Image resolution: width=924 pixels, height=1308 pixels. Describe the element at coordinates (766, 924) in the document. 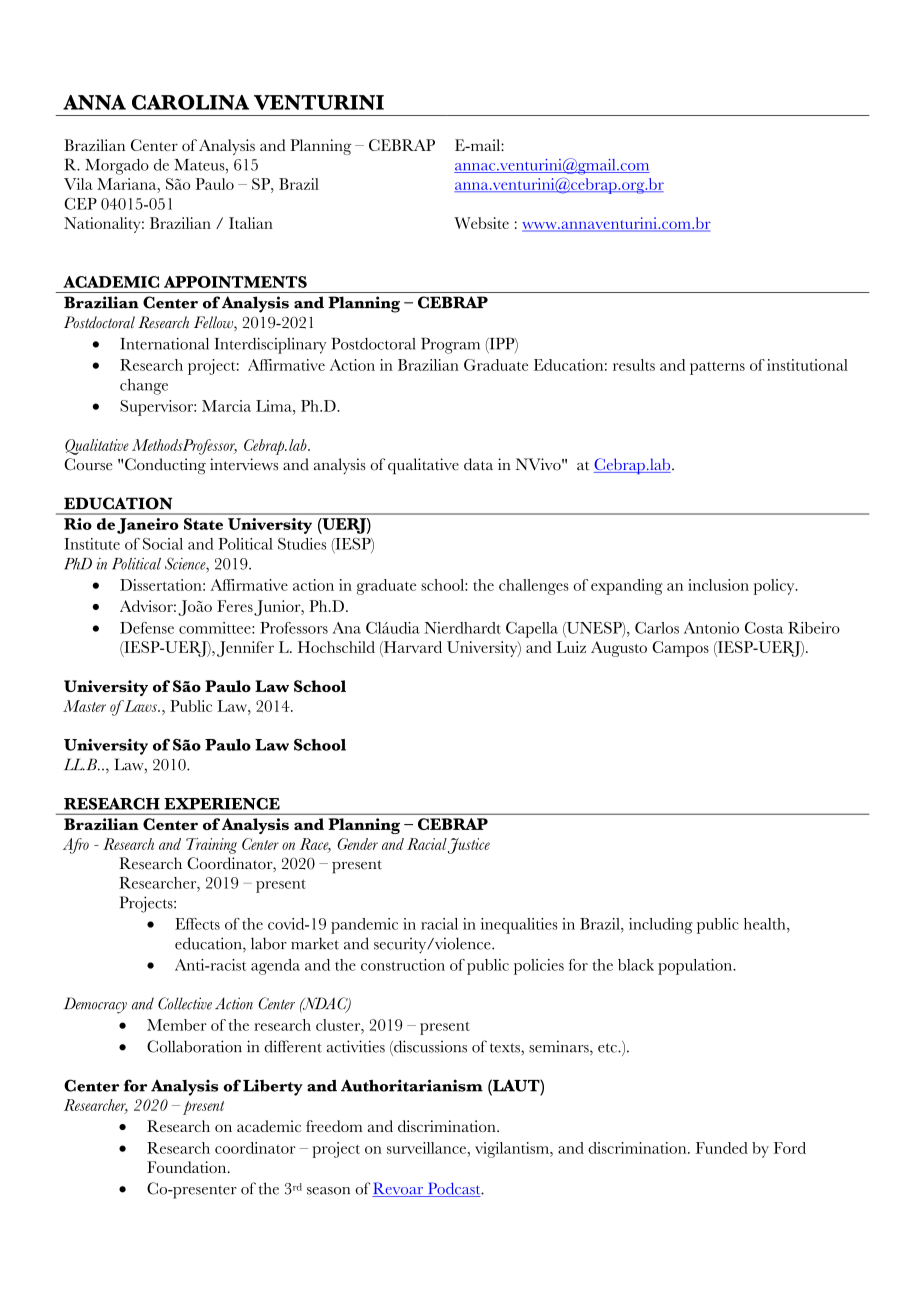

I see `health` at that location.
